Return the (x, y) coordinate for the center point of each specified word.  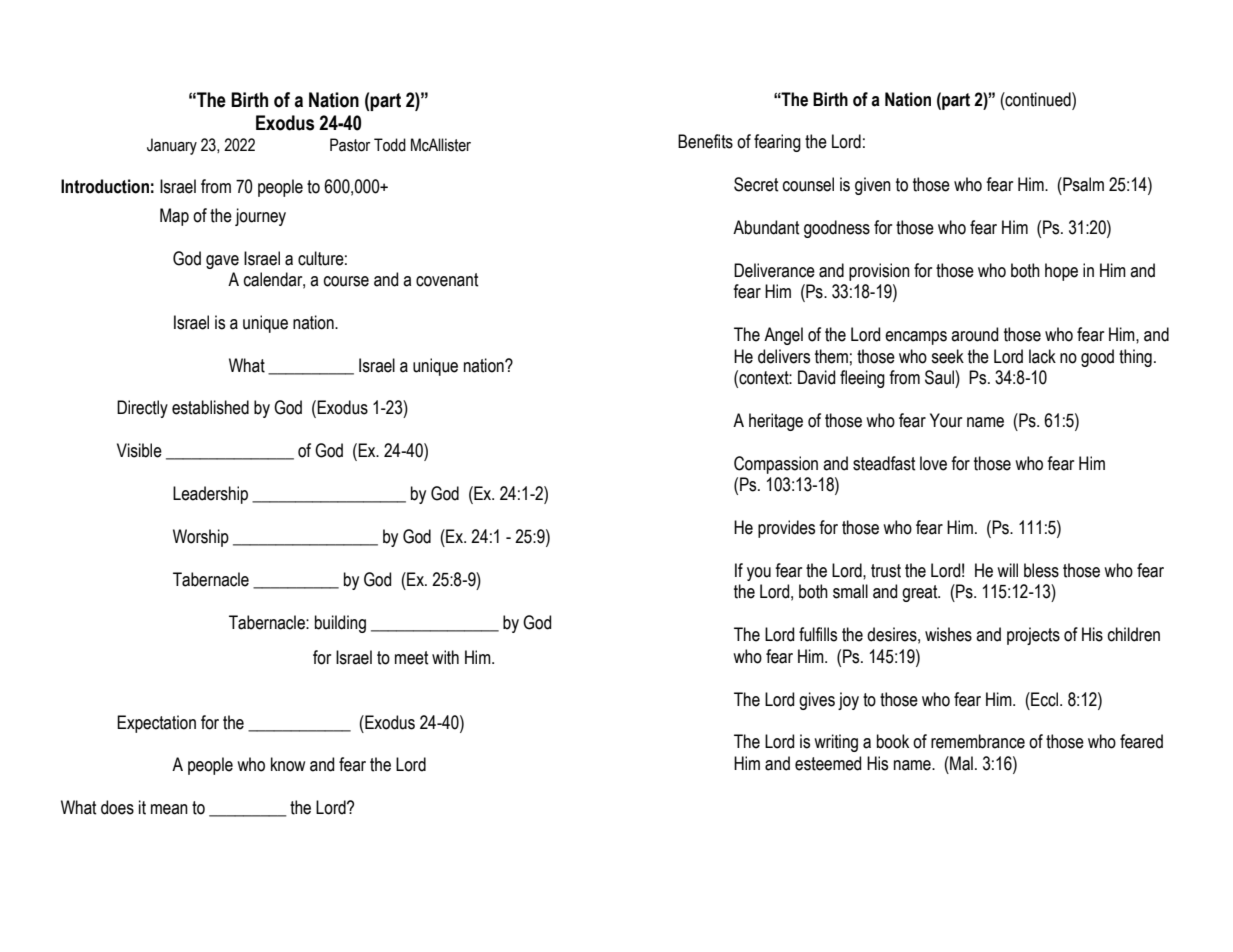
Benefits (705, 141)
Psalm (1082, 184)
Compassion (776, 465)
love (933, 463)
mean (169, 809)
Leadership (210, 495)
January (172, 146)
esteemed (828, 763)
